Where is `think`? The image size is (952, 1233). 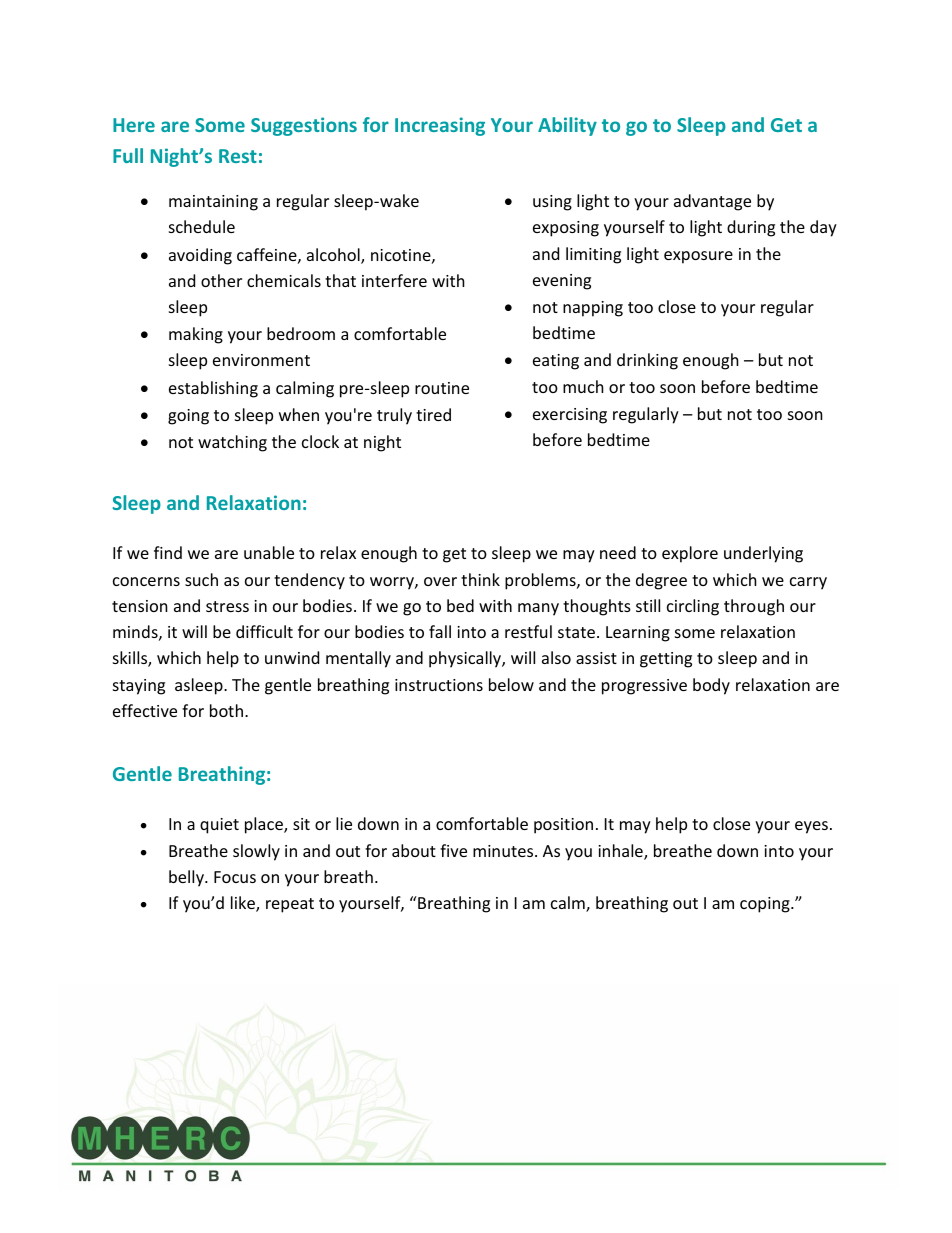
think is located at coordinates (480, 579).
